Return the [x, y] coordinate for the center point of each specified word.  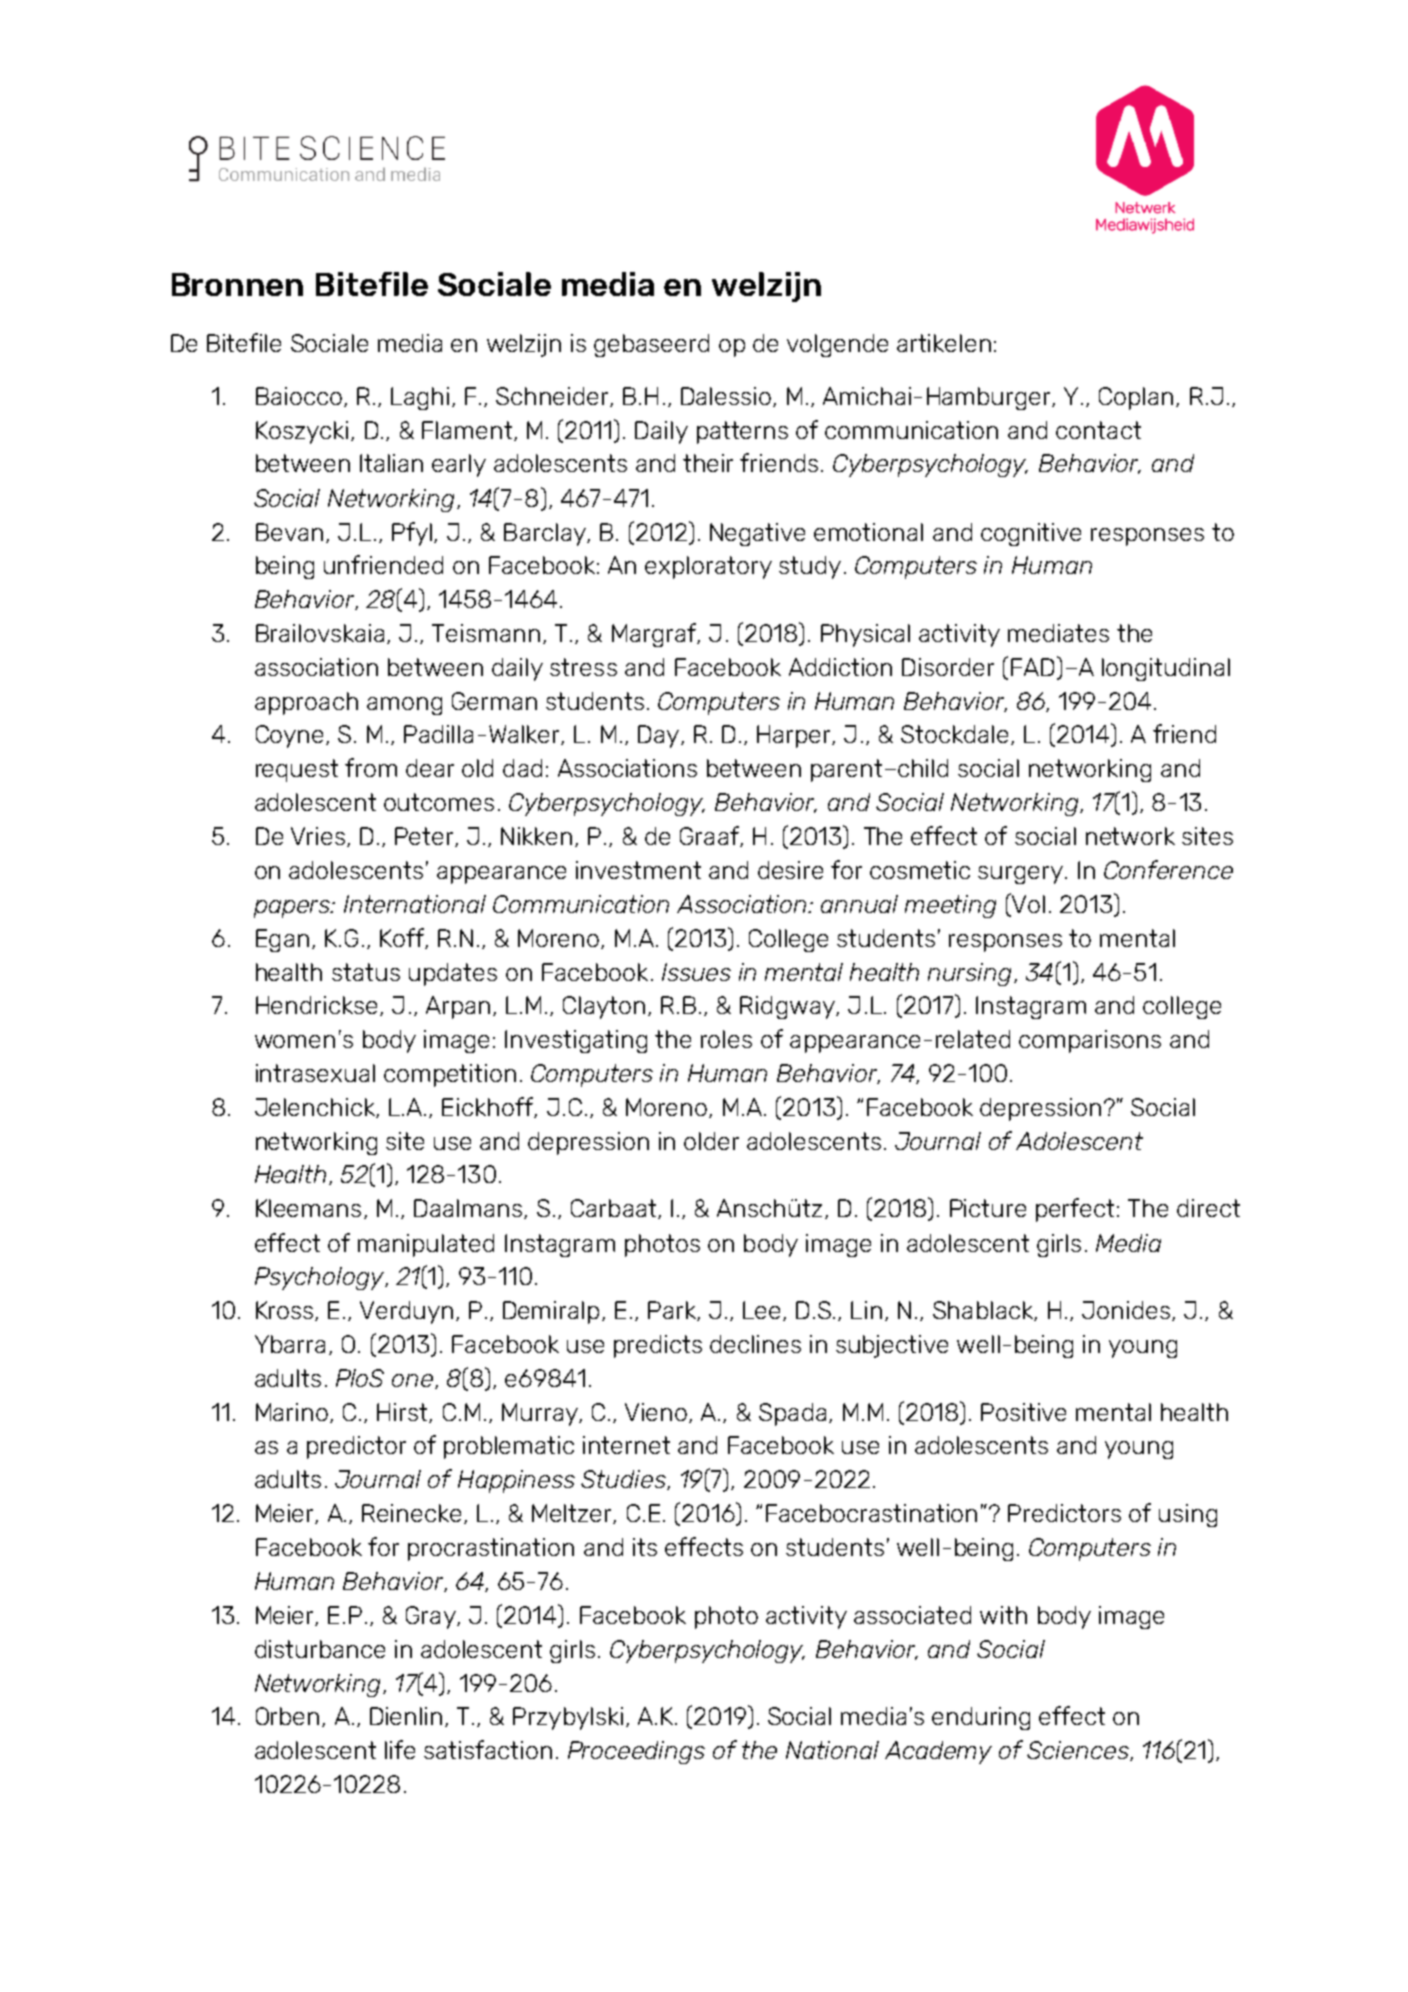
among [404, 706]
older [711, 1141]
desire [790, 870]
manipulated [426, 1245]
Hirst [403, 1413]
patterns [742, 432]
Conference [1168, 869]
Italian [391, 463]
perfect [1077, 1210]
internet [626, 1445]
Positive [1023, 1412]
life [400, 1749]
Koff [403, 938]
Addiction [840, 667]
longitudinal [1166, 669]
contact [1098, 430]
